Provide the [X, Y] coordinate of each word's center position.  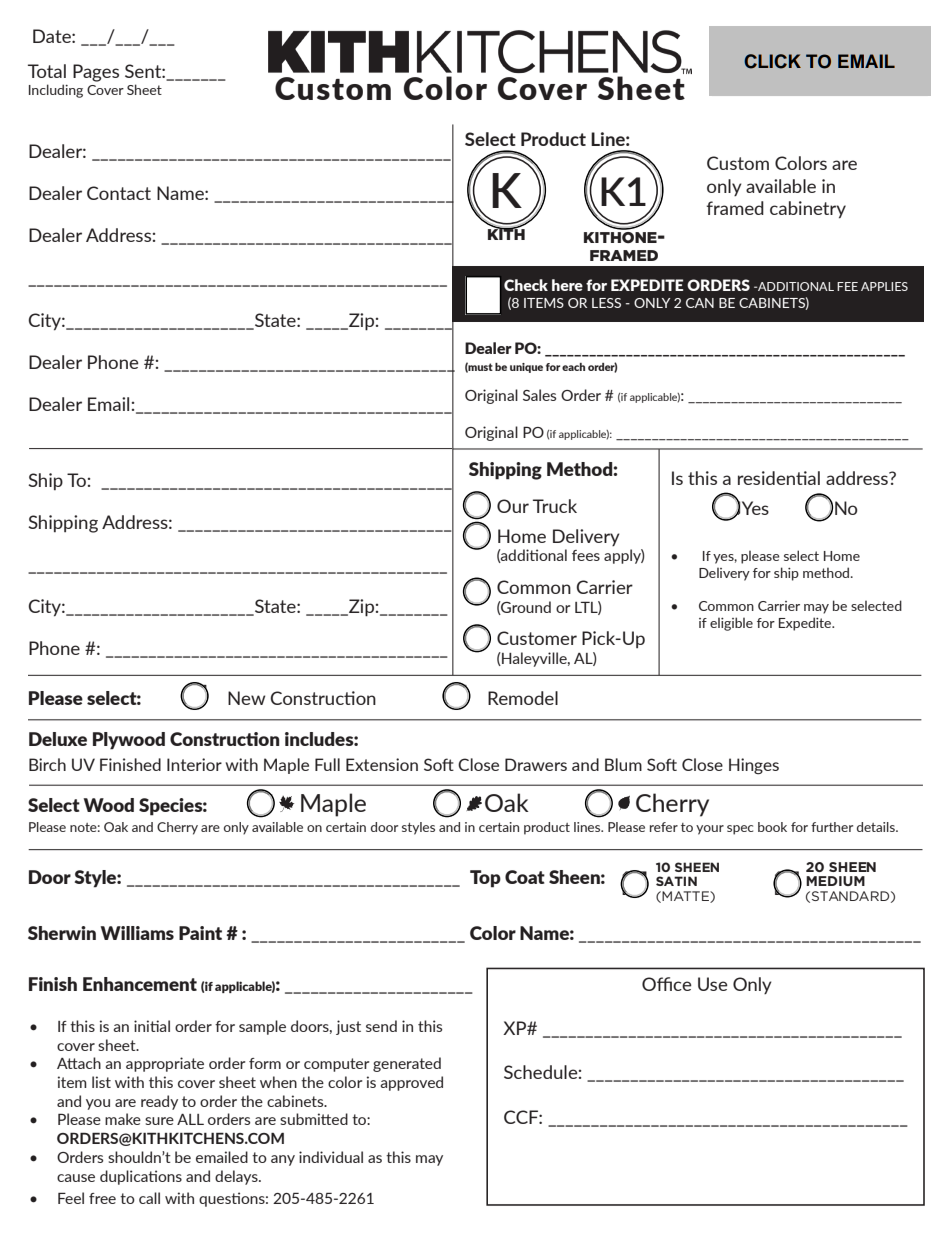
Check [526, 285]
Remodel [523, 698]
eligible [731, 624]
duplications [141, 1177]
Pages [96, 73]
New [246, 698]
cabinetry [808, 210]
